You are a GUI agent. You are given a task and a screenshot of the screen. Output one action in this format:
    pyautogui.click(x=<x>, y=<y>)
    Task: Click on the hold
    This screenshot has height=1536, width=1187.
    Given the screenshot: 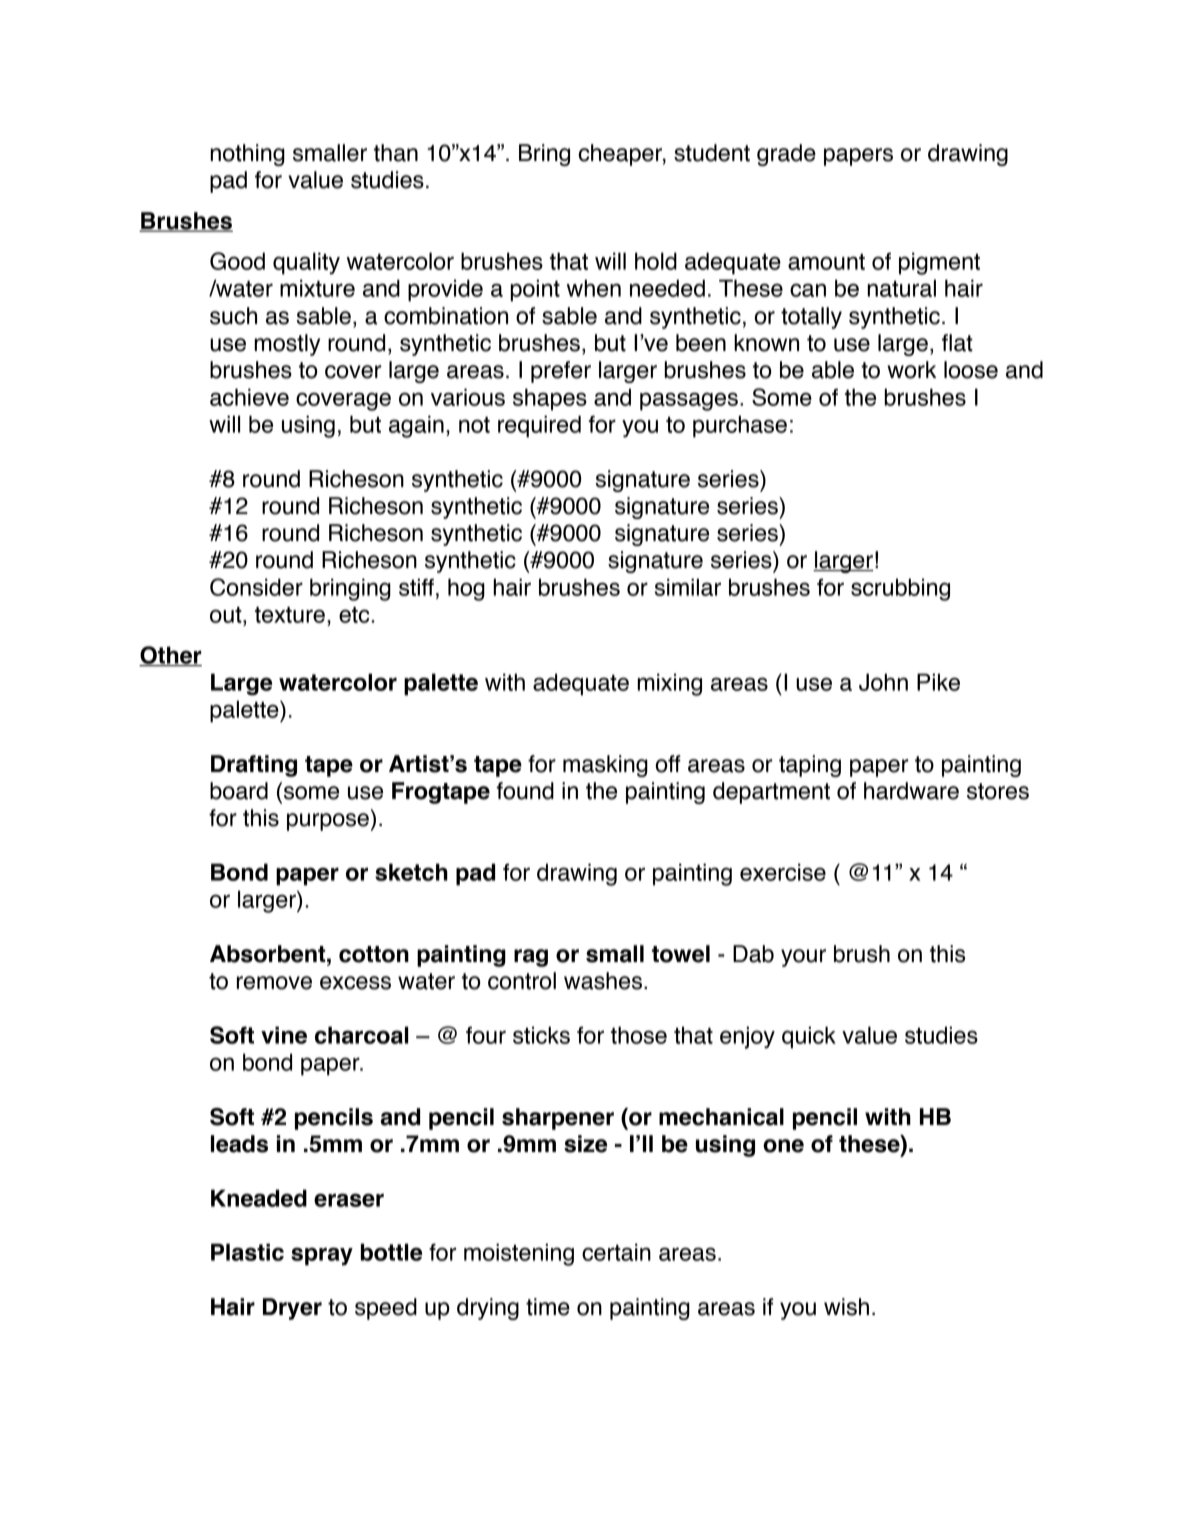 What is the action you would take?
    pyautogui.click(x=656, y=261)
